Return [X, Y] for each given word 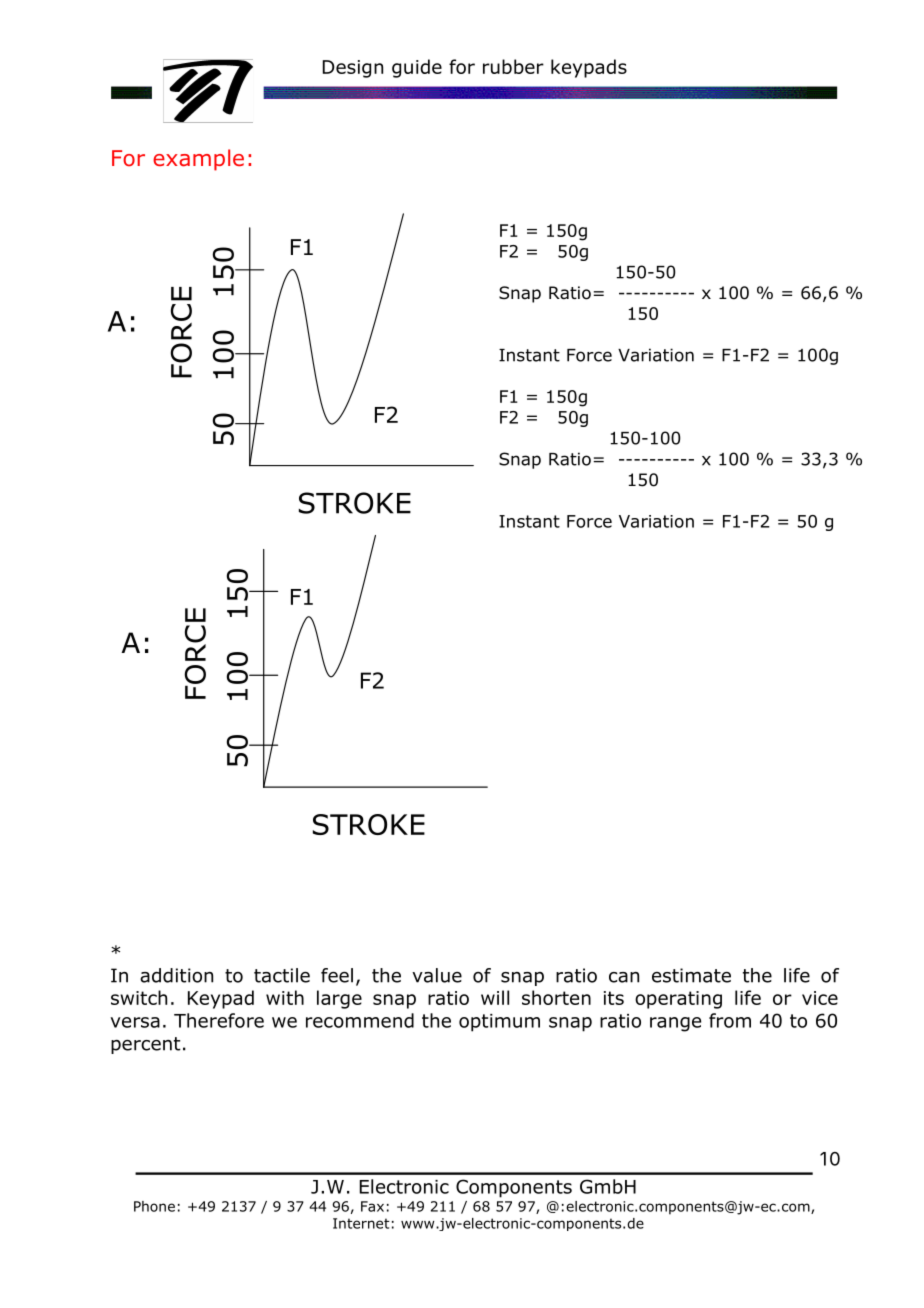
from [730, 1020]
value [437, 975]
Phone [154, 1206]
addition [176, 975]
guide [417, 68]
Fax [372, 1206]
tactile [282, 975]
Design [353, 69]
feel [337, 975]
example [198, 160]
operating [678, 1000]
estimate [691, 975]
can [624, 977]
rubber [513, 66]
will [495, 997]
